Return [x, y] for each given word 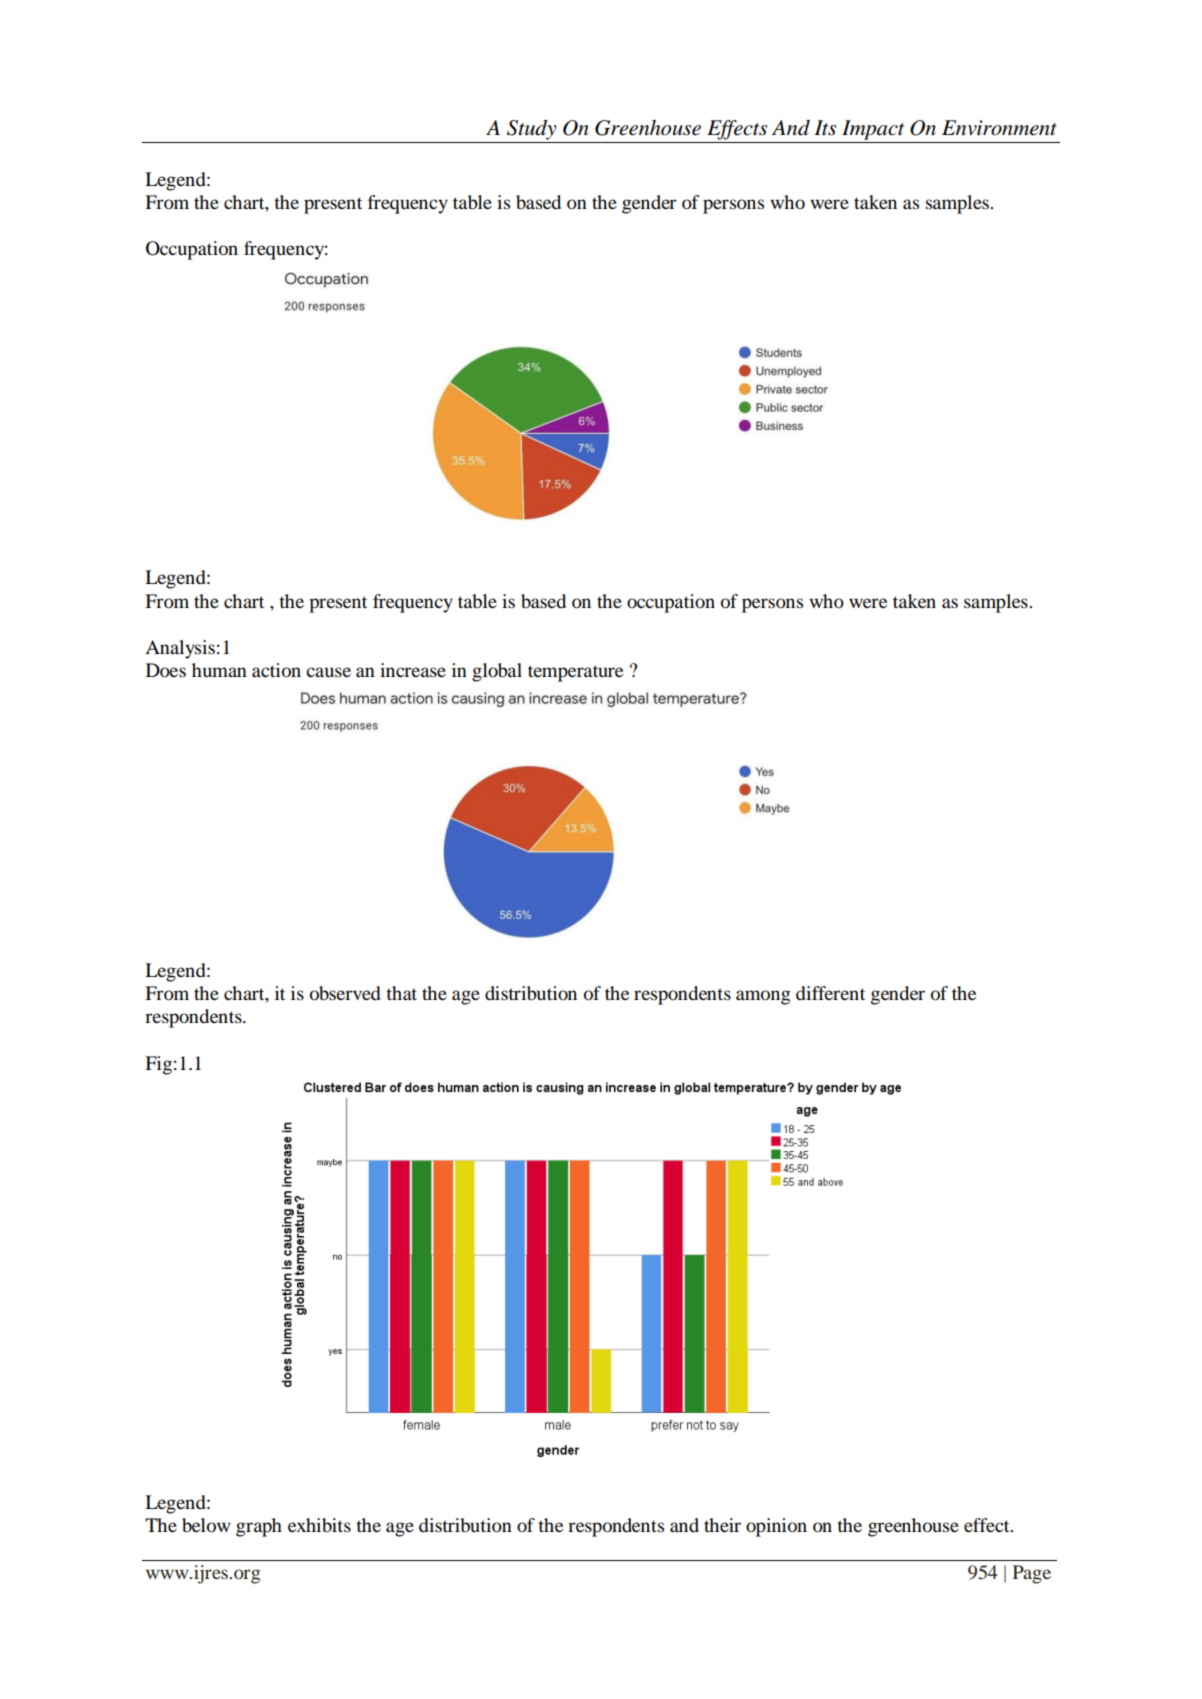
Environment [999, 128]
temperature [575, 673]
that [401, 993]
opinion [776, 1527]
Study [532, 130]
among [763, 997]
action [276, 670]
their [722, 1525]
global [497, 672]
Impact [873, 130]
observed [345, 993]
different [830, 993]
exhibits [319, 1525]
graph [259, 1527]
